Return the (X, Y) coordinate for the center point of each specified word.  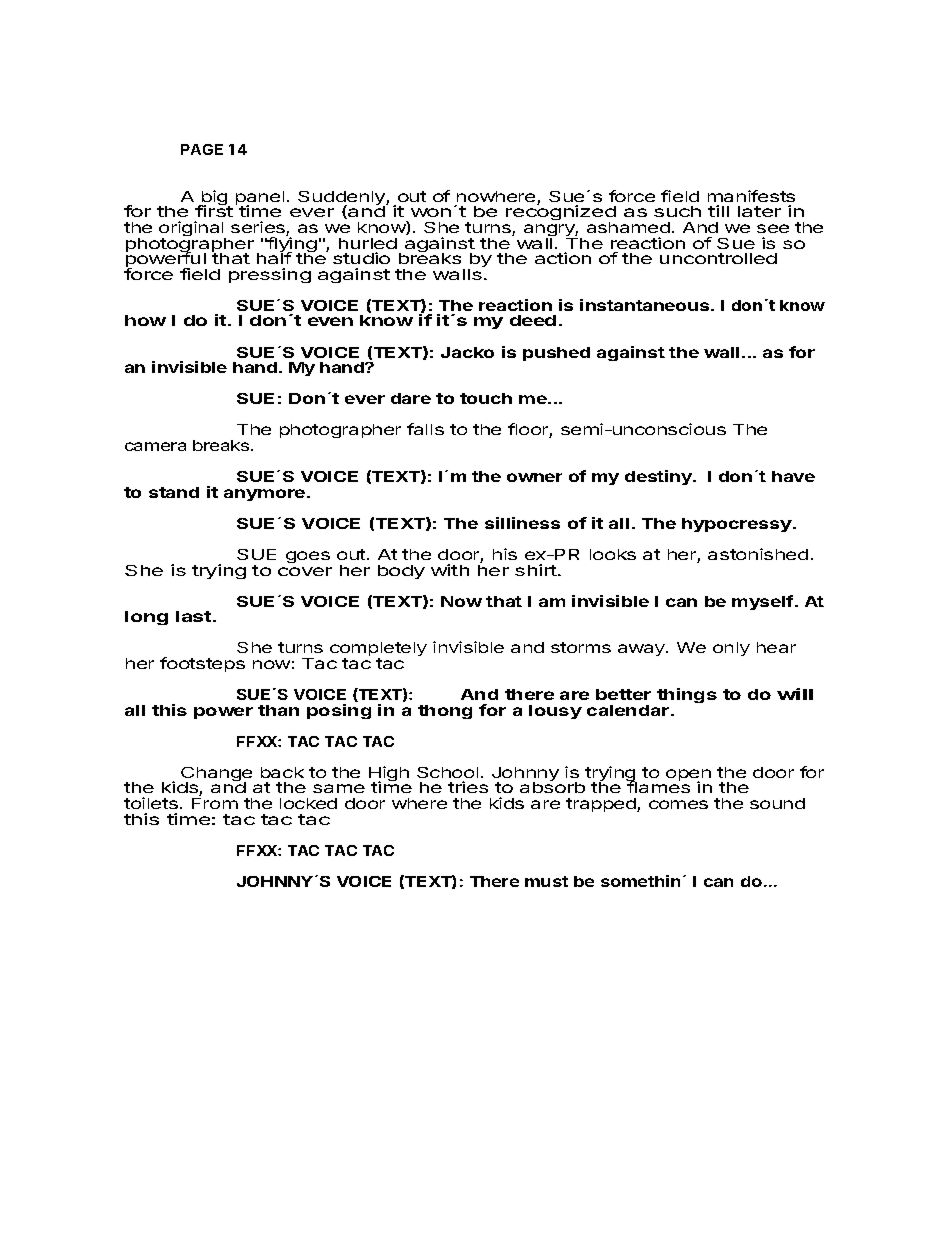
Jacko (467, 352)
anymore (266, 495)
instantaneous (646, 305)
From (215, 803)
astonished (758, 554)
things (687, 695)
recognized (561, 214)
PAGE (202, 149)
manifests (751, 196)
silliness (522, 523)
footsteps (202, 664)
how (145, 320)
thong (445, 712)
